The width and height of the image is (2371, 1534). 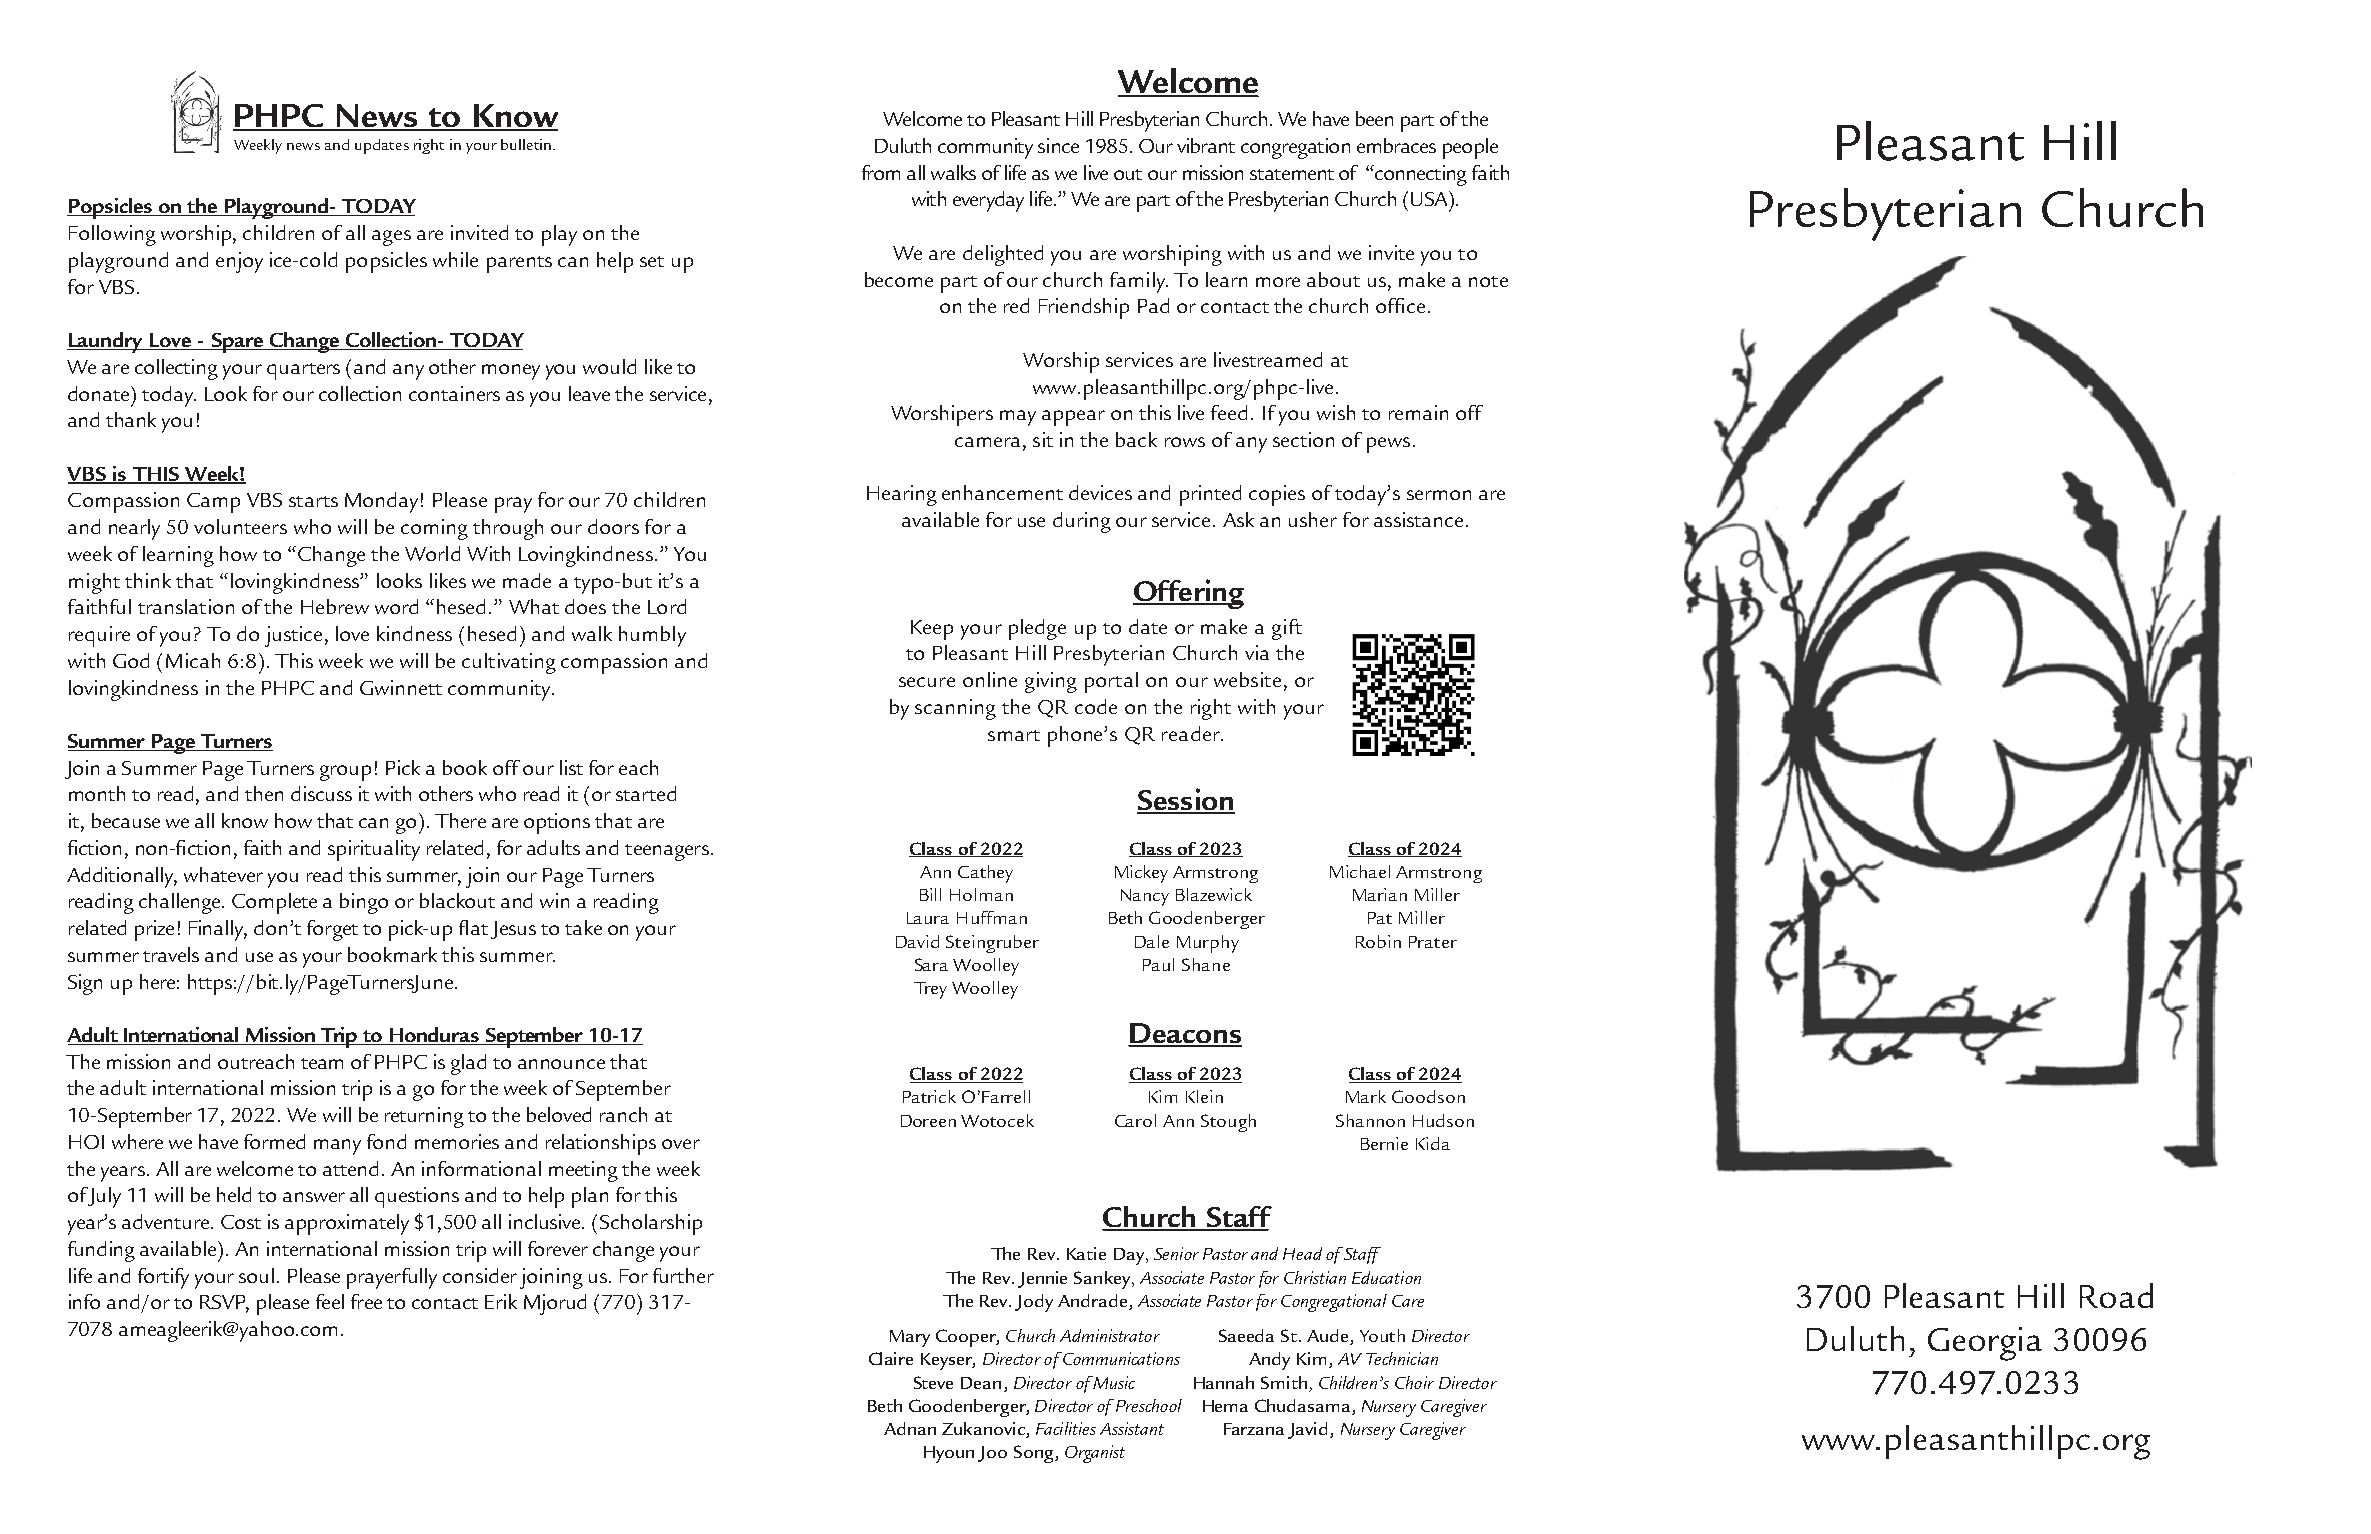 What do you see at coordinates (1058, 145) in the image?
I see `since` at bounding box center [1058, 145].
